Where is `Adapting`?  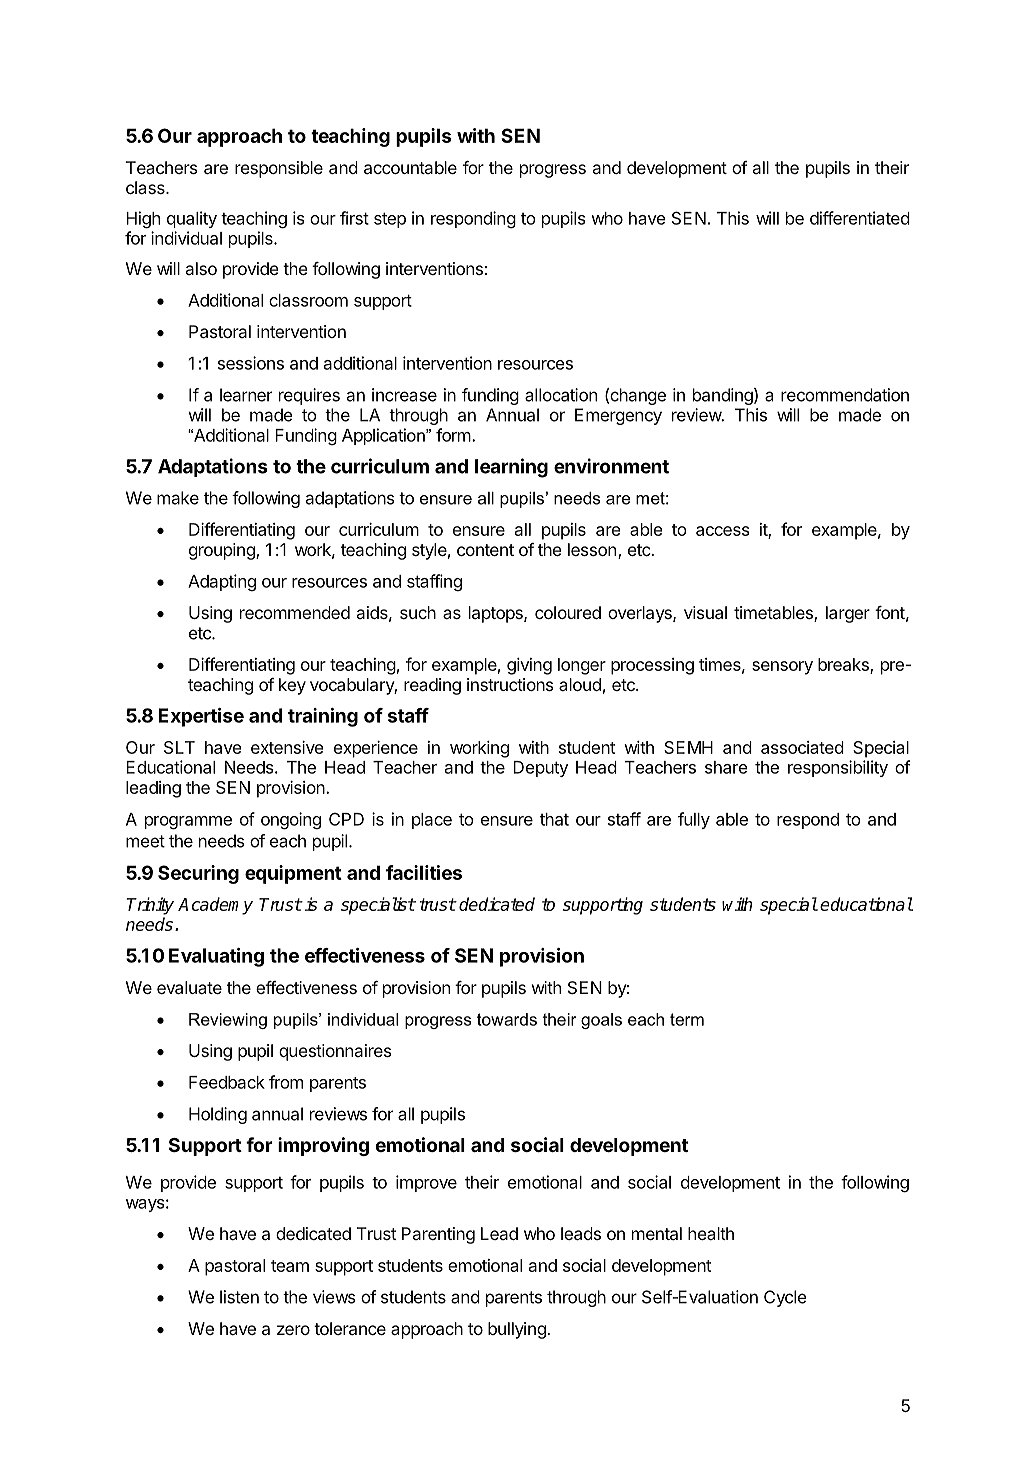
Adapting is located at coordinates (222, 582).
